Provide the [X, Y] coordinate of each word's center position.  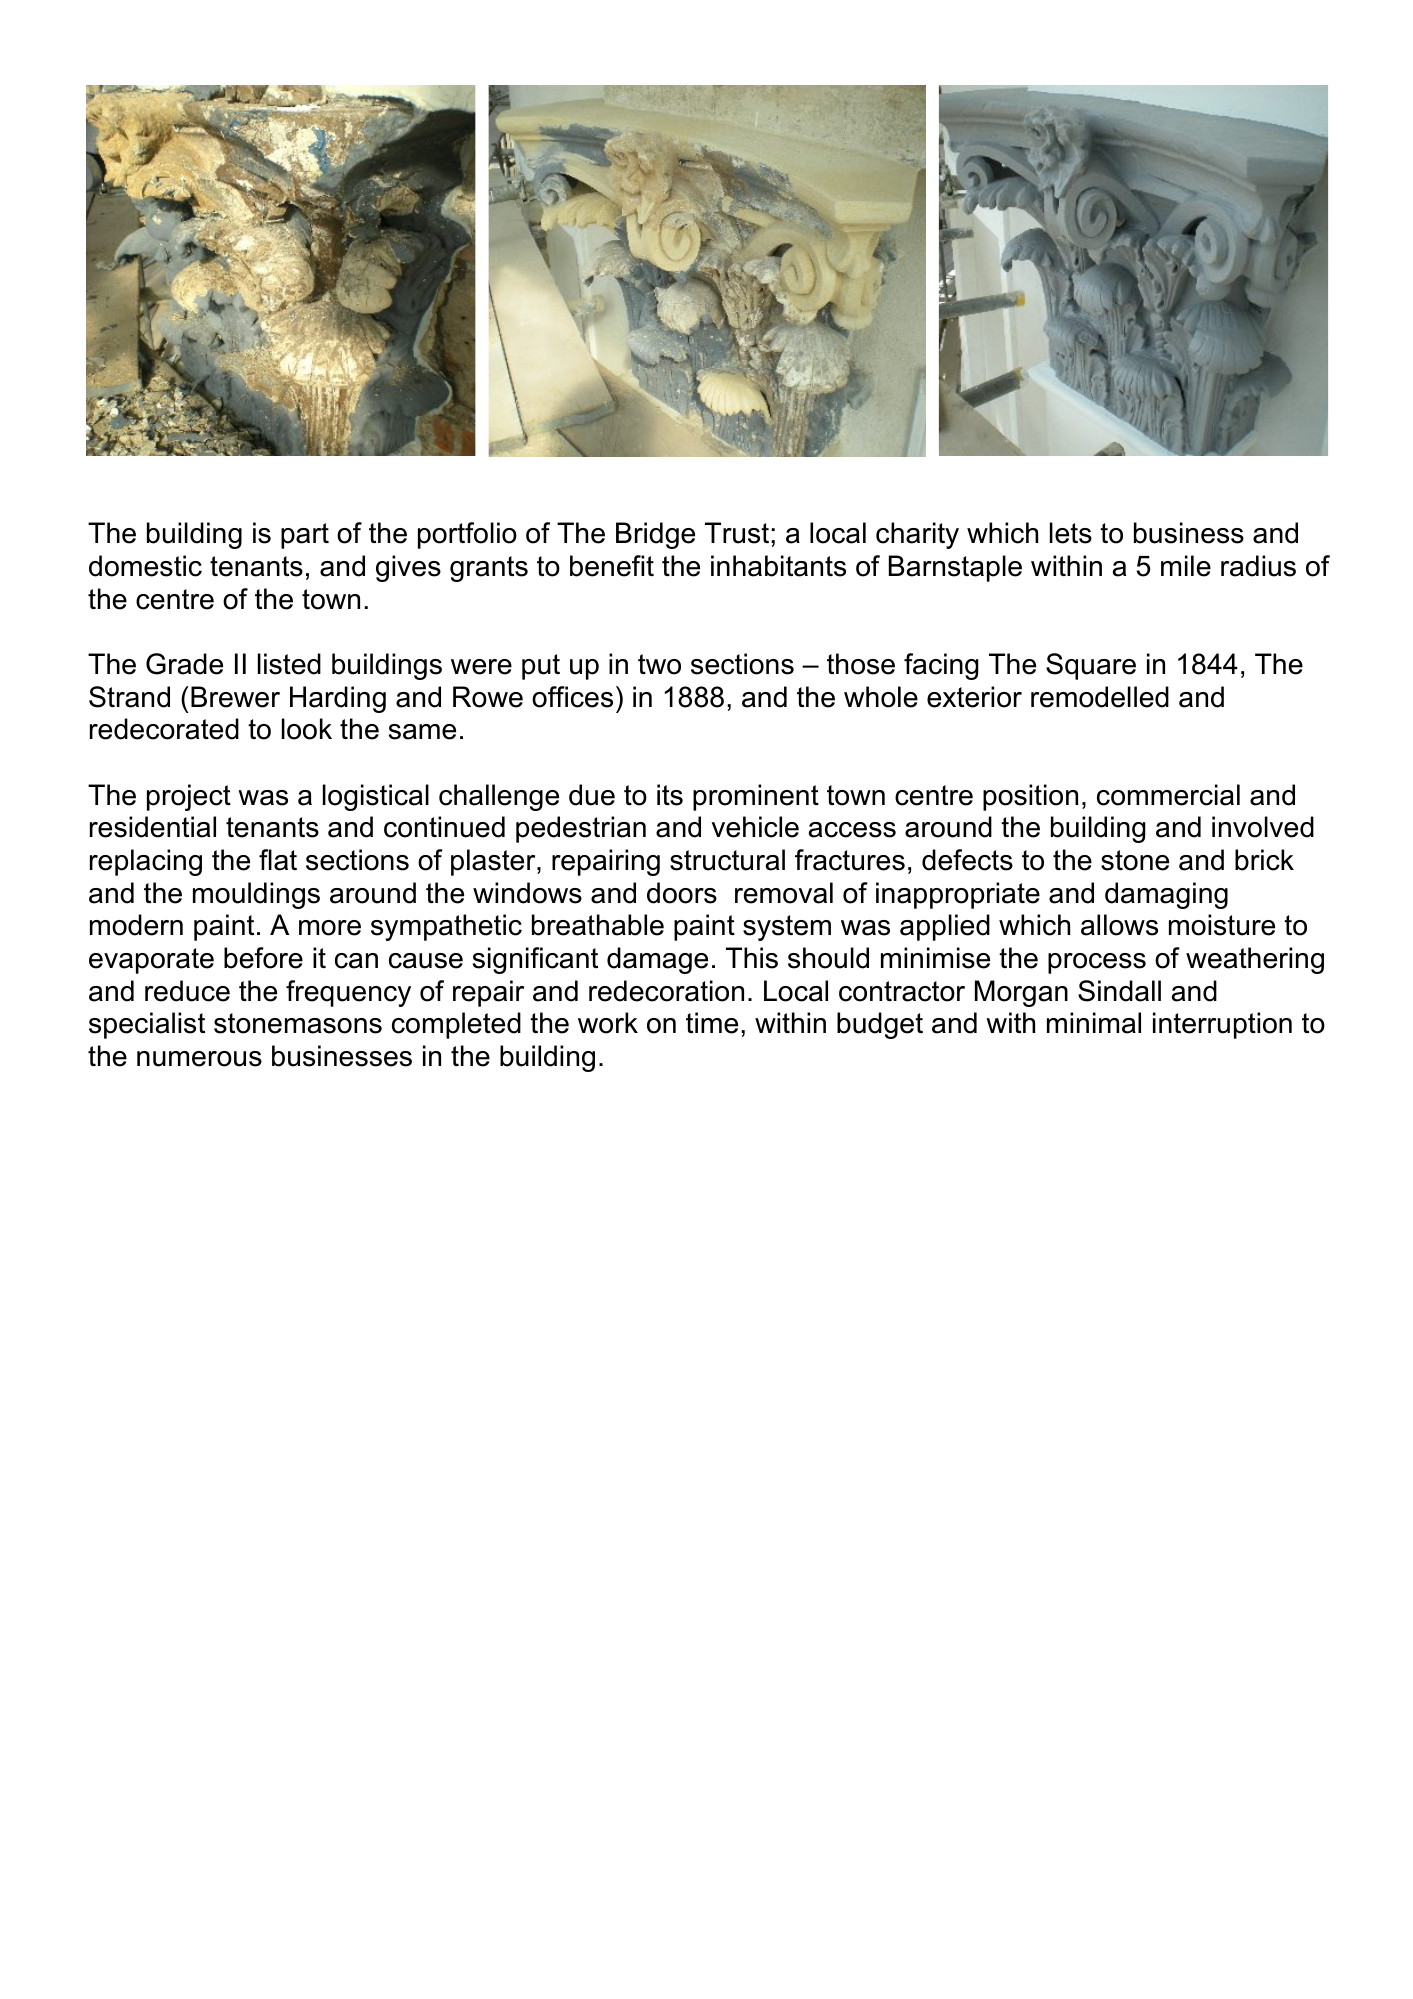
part [305, 536]
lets [1071, 533]
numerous [199, 1059]
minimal [1094, 1023]
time [712, 1023]
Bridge [655, 535]
